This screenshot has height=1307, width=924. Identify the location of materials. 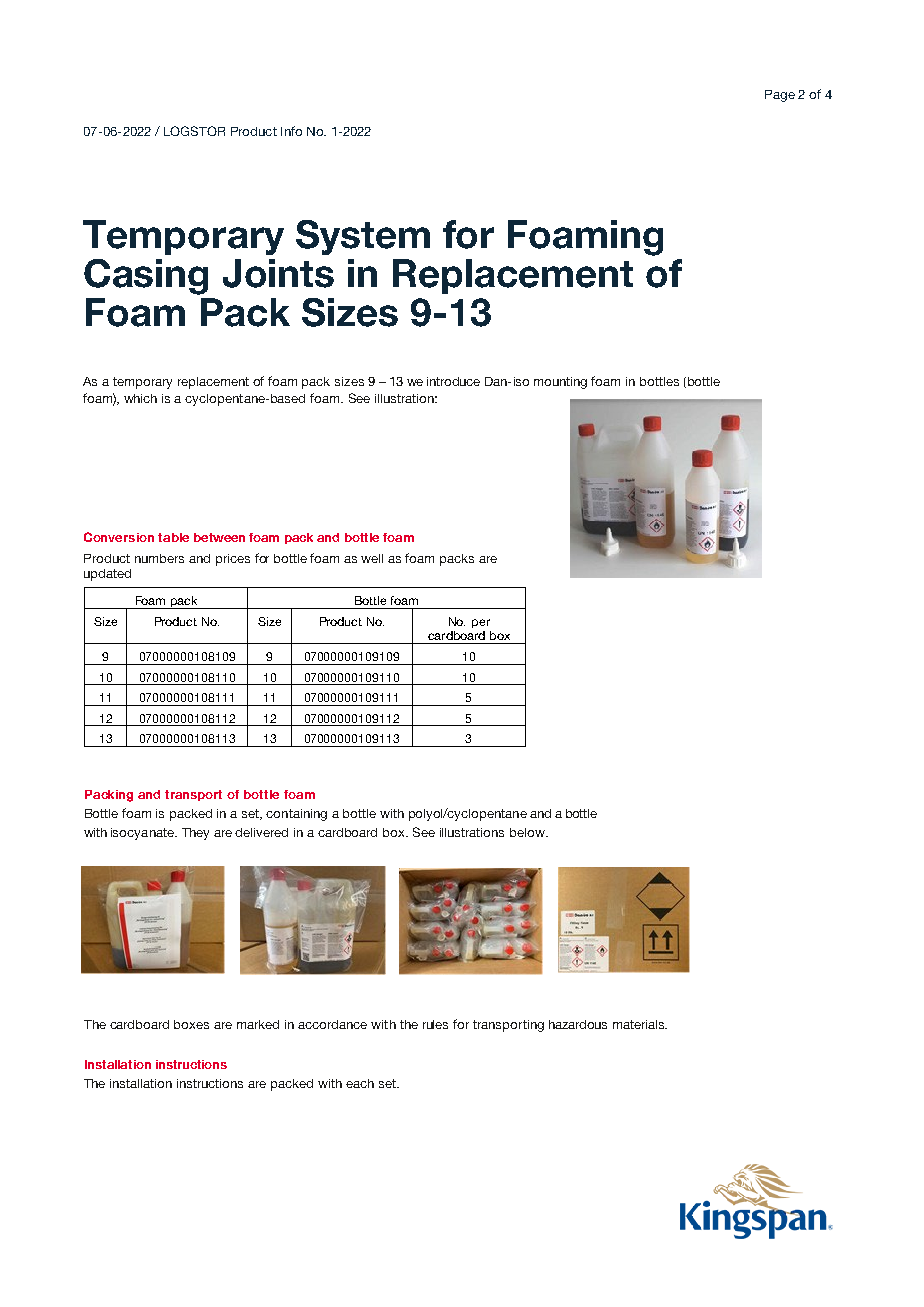
(639, 1024).
